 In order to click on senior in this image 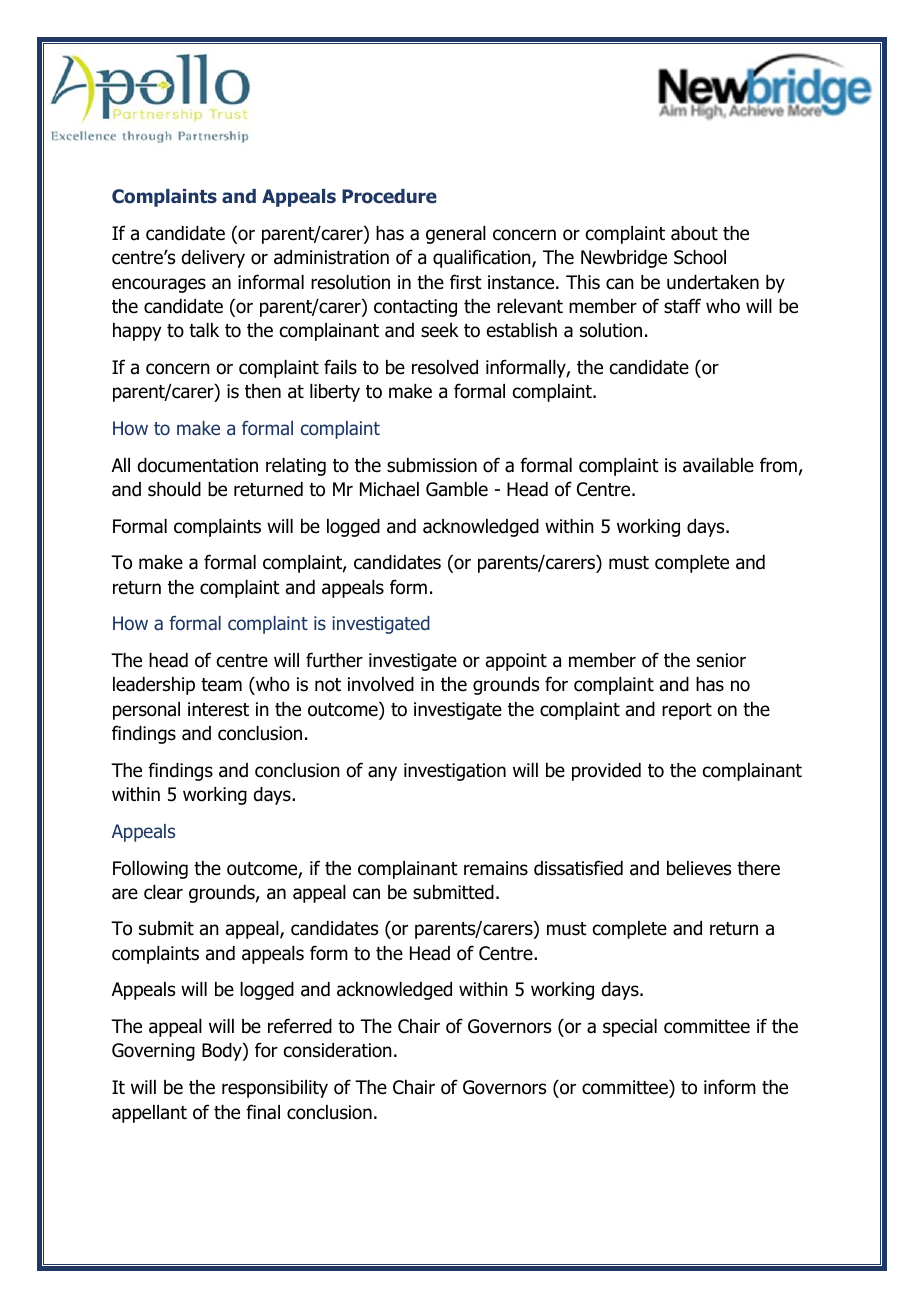, I will do `click(721, 660)`.
